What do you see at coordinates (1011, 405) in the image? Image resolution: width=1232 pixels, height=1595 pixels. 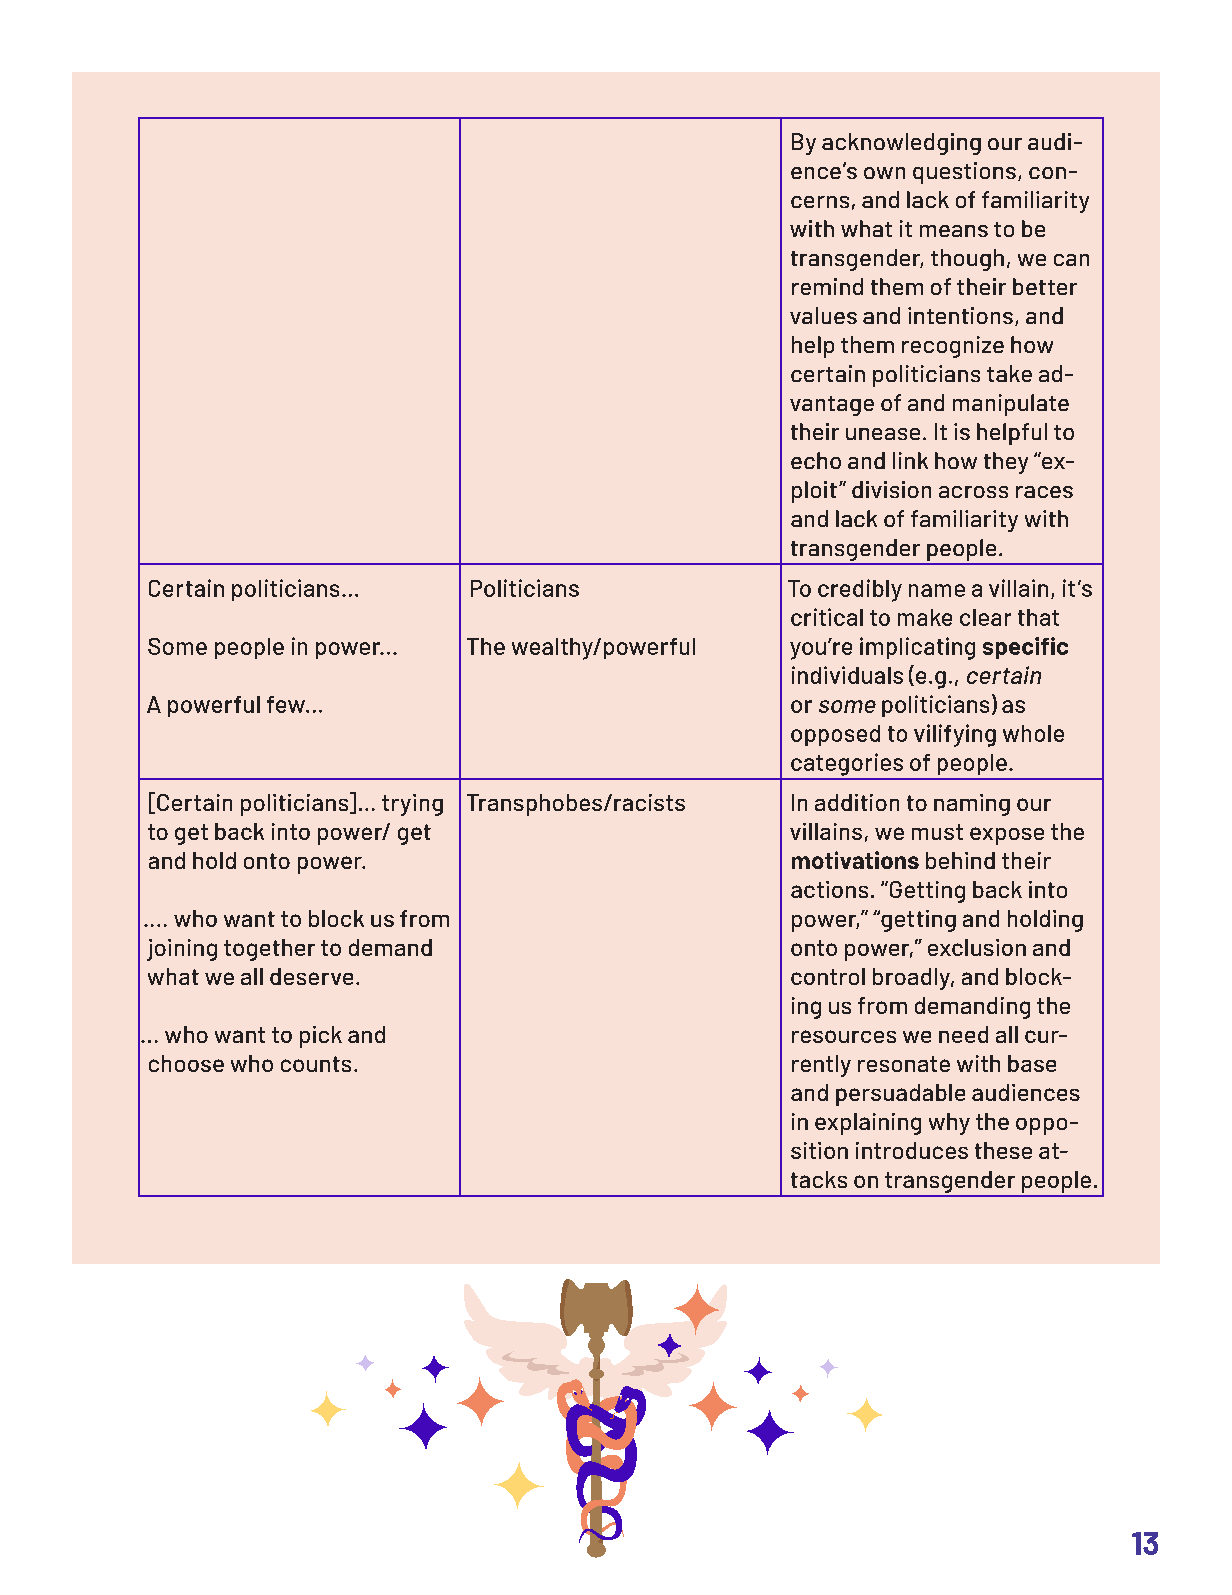 I see `manipulate` at bounding box center [1011, 405].
